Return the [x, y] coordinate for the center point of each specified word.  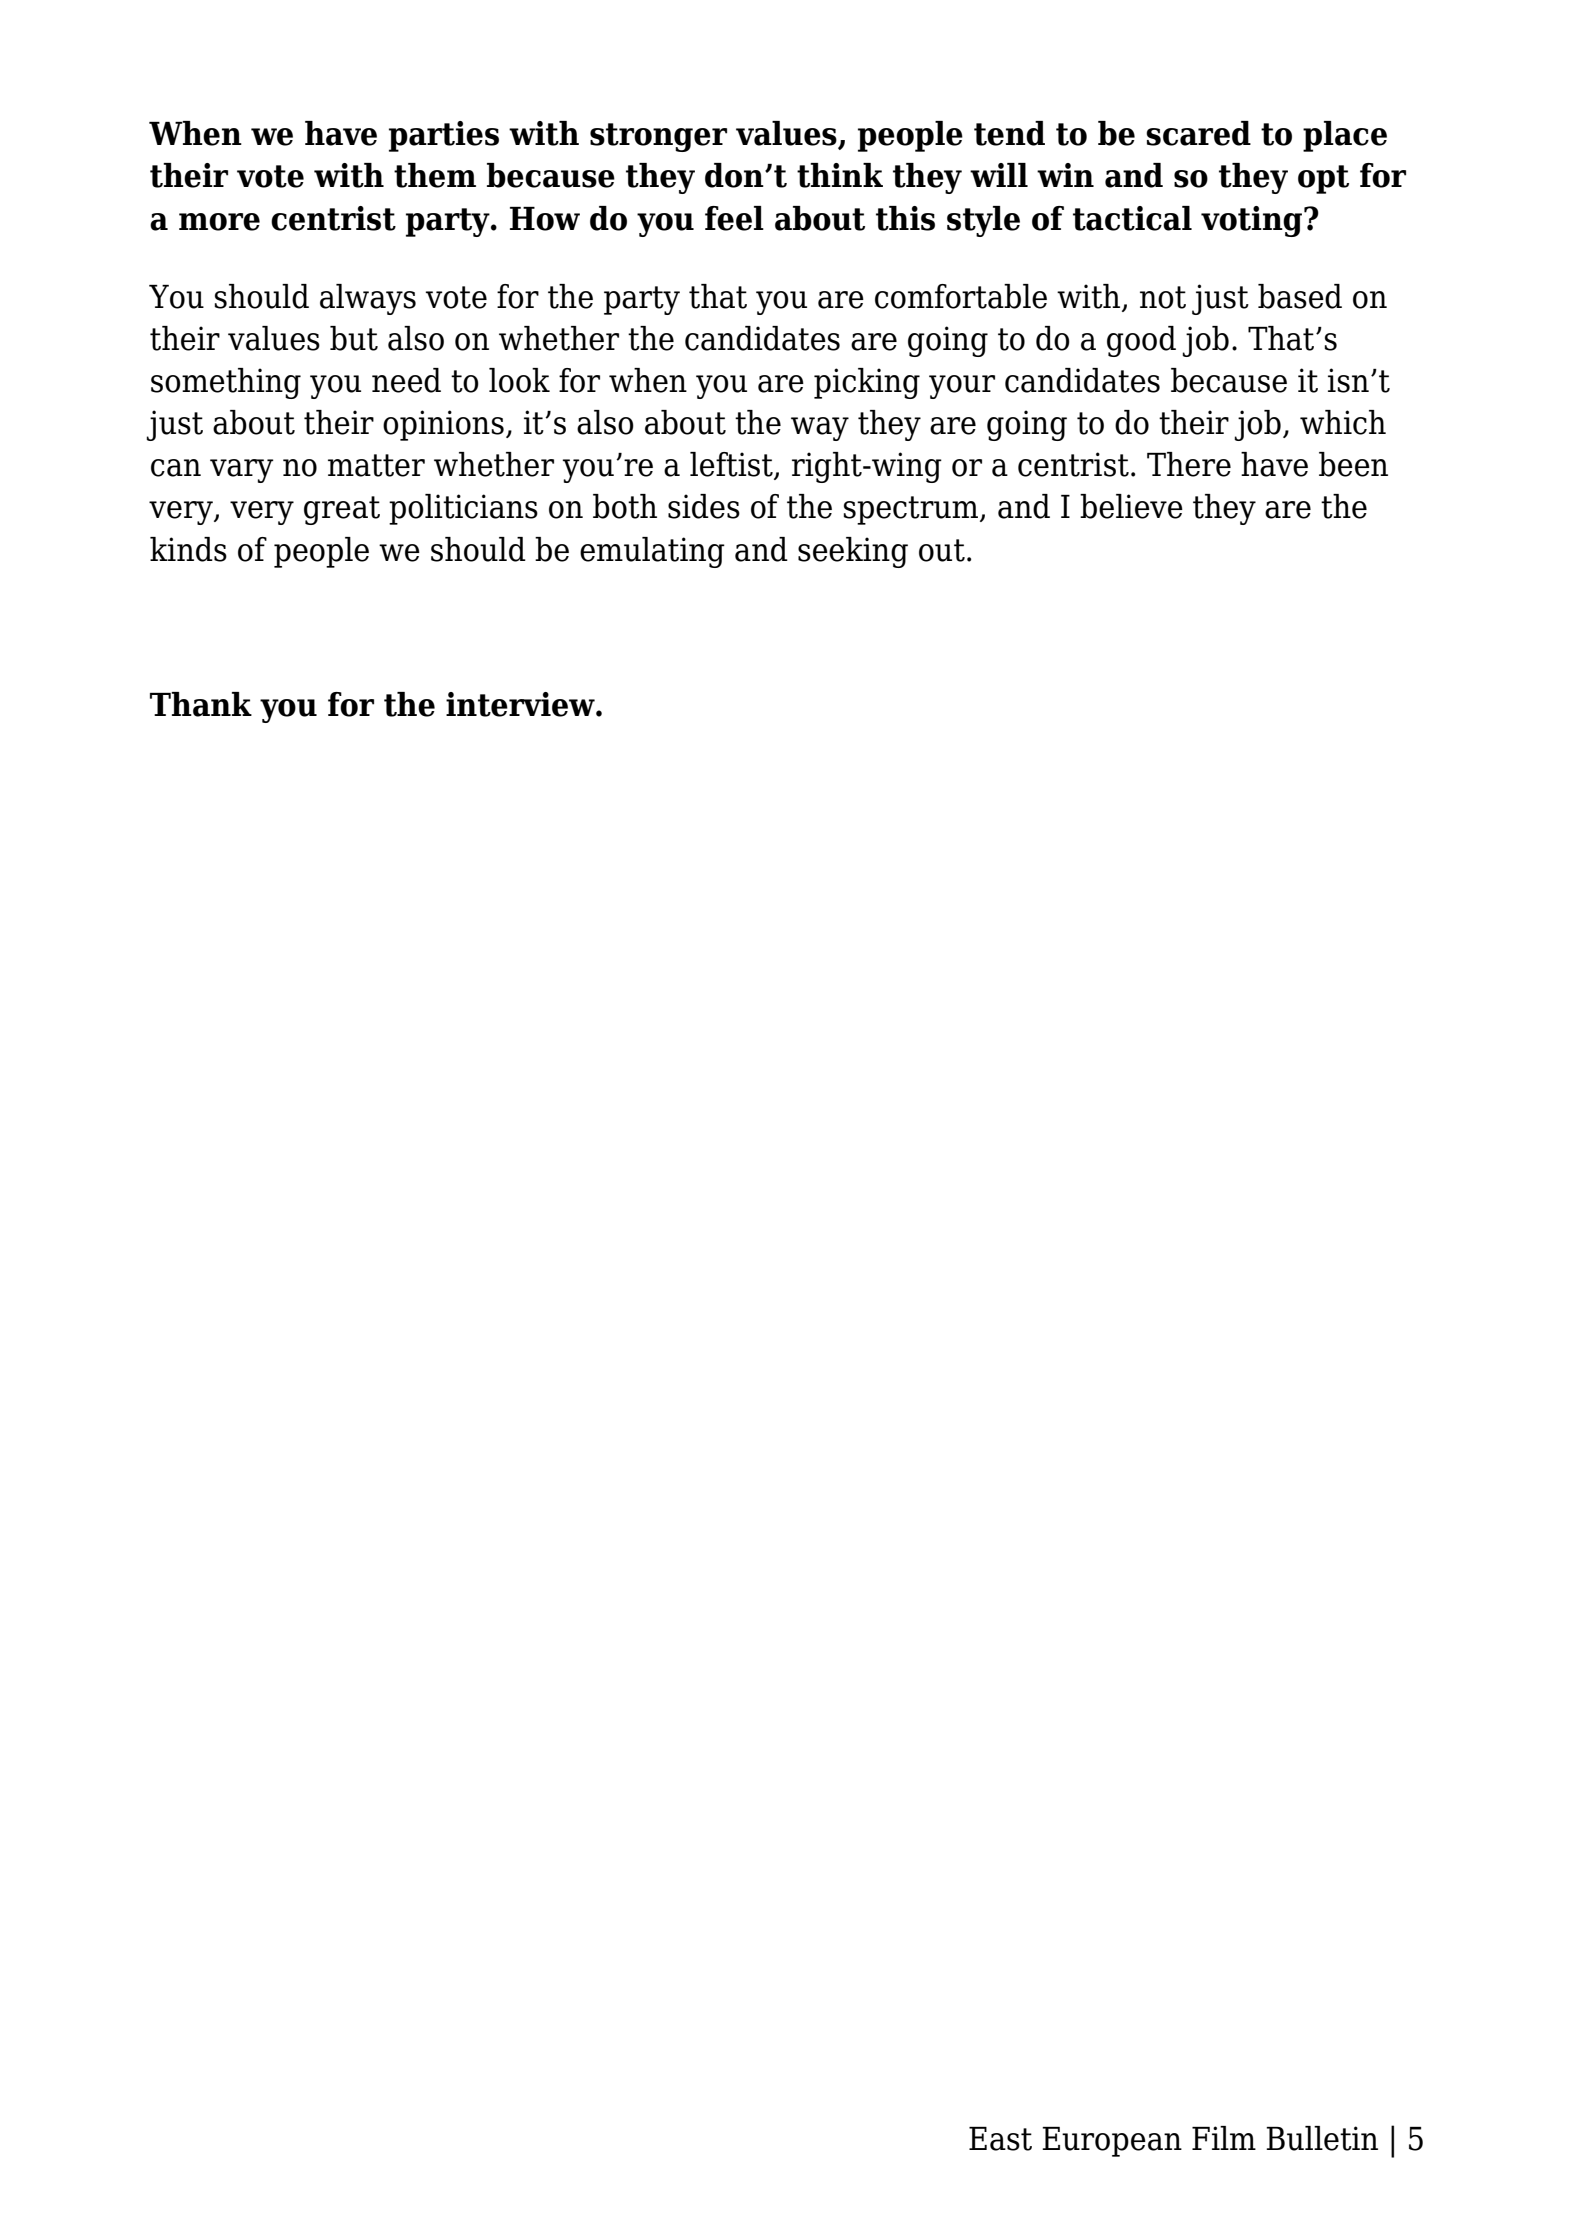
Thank [201, 704]
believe [1131, 506]
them [435, 175]
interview [521, 704]
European [1112, 2142]
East [1000, 2139]
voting [1253, 221]
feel [734, 218]
